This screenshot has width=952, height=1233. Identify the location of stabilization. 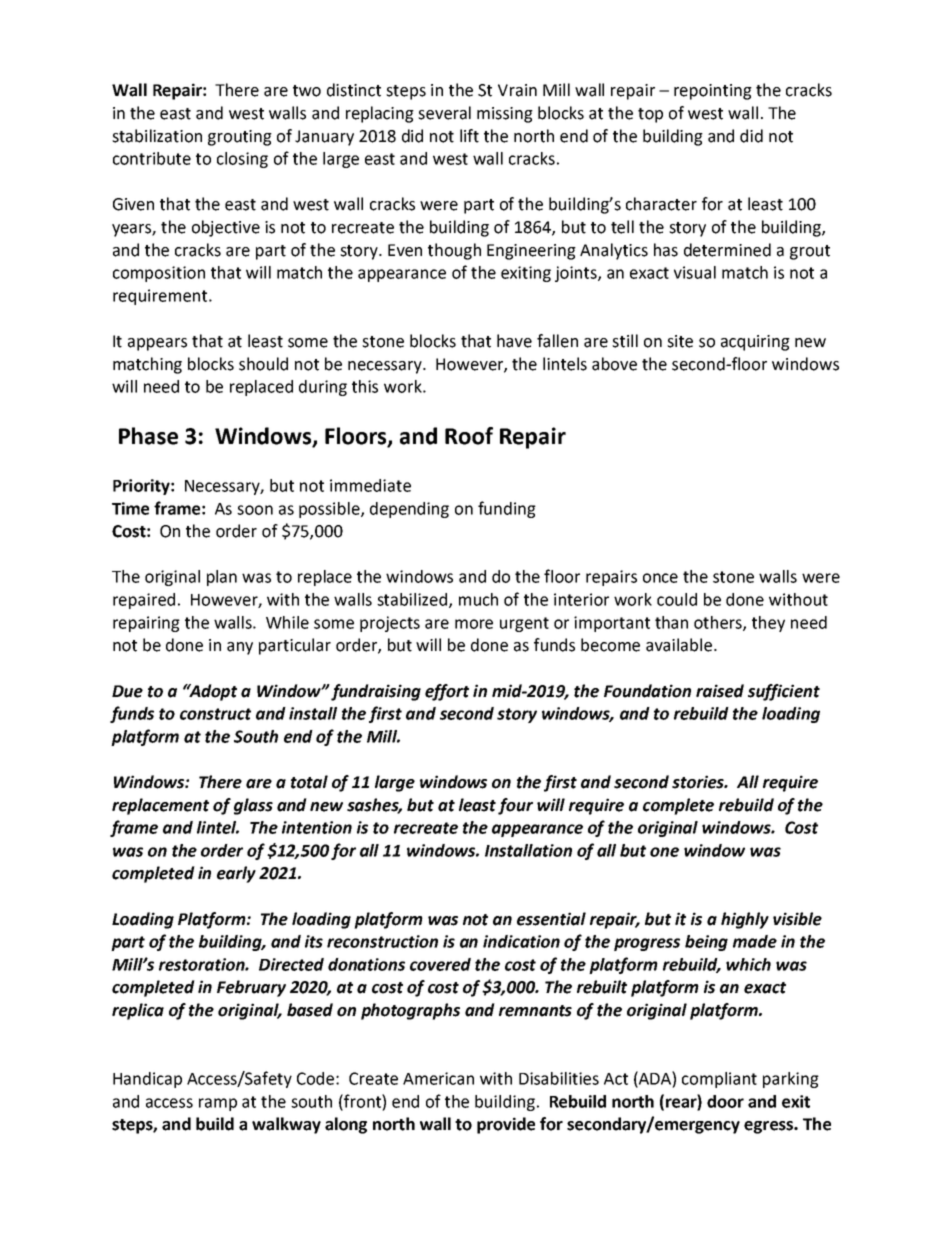
(157, 136).
